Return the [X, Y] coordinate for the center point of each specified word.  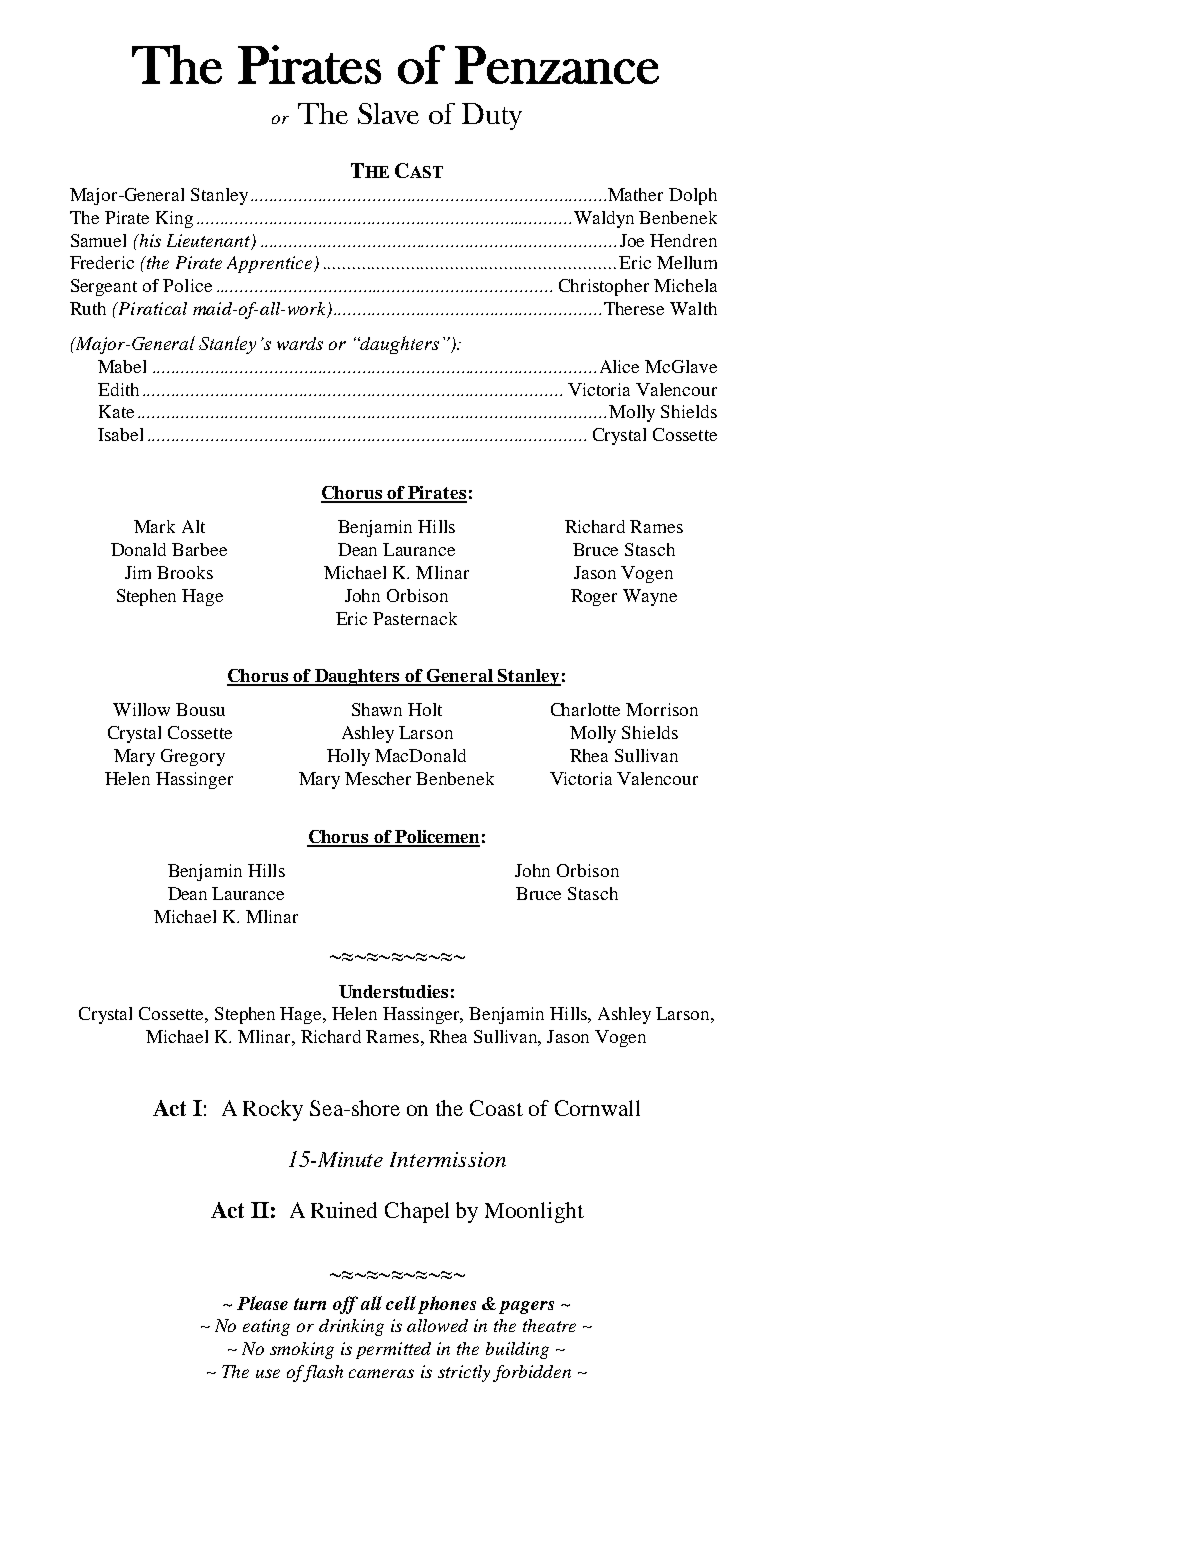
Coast [496, 1108]
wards [300, 343]
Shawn [377, 709]
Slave [388, 113]
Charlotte [585, 709]
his [149, 240]
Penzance [557, 65]
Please [262, 1303]
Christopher [604, 287]
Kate [116, 411]
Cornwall [597, 1108]
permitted [393, 1350]
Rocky [273, 1110]
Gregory [193, 757]
